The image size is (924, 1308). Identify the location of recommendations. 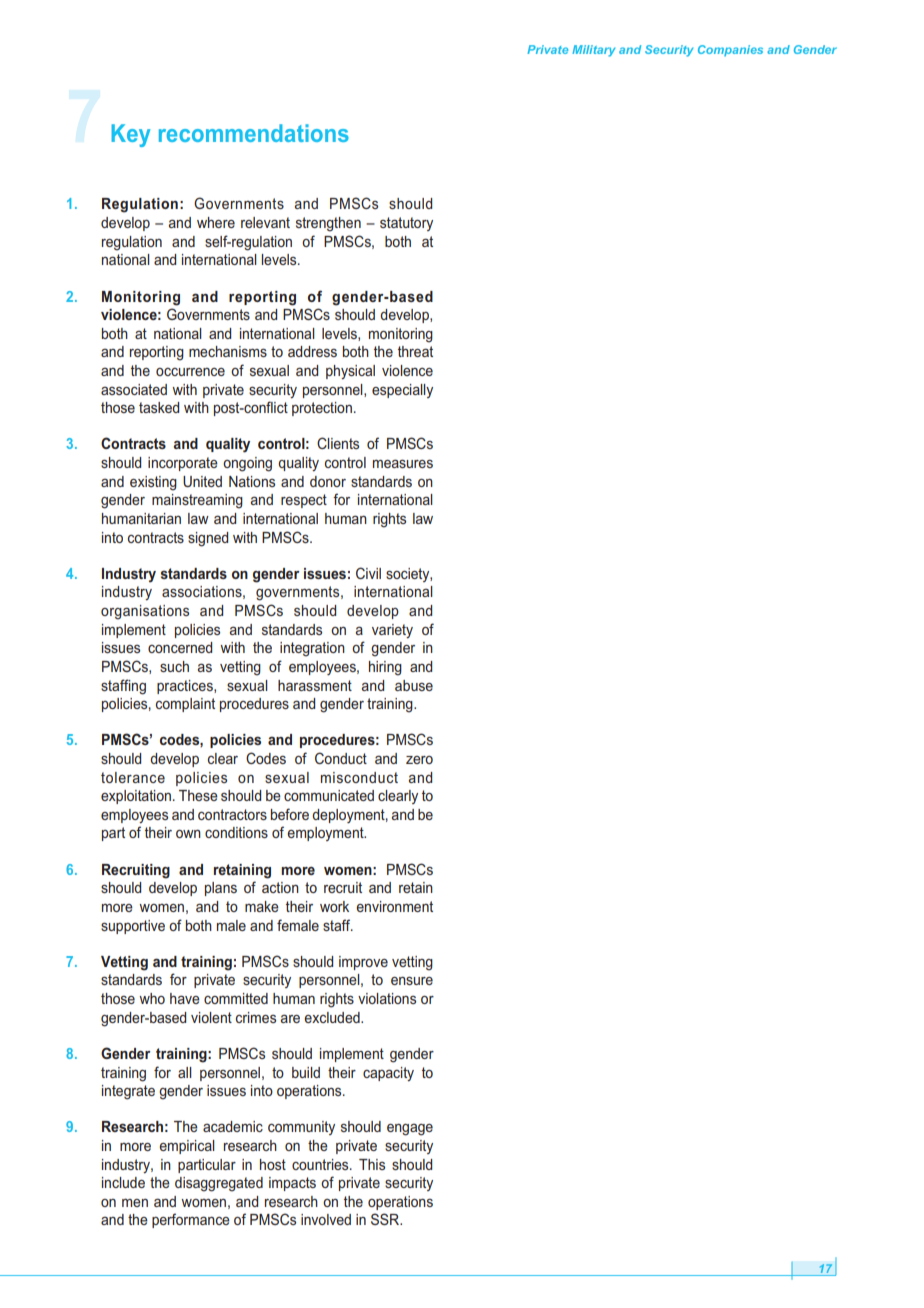
(254, 133).
